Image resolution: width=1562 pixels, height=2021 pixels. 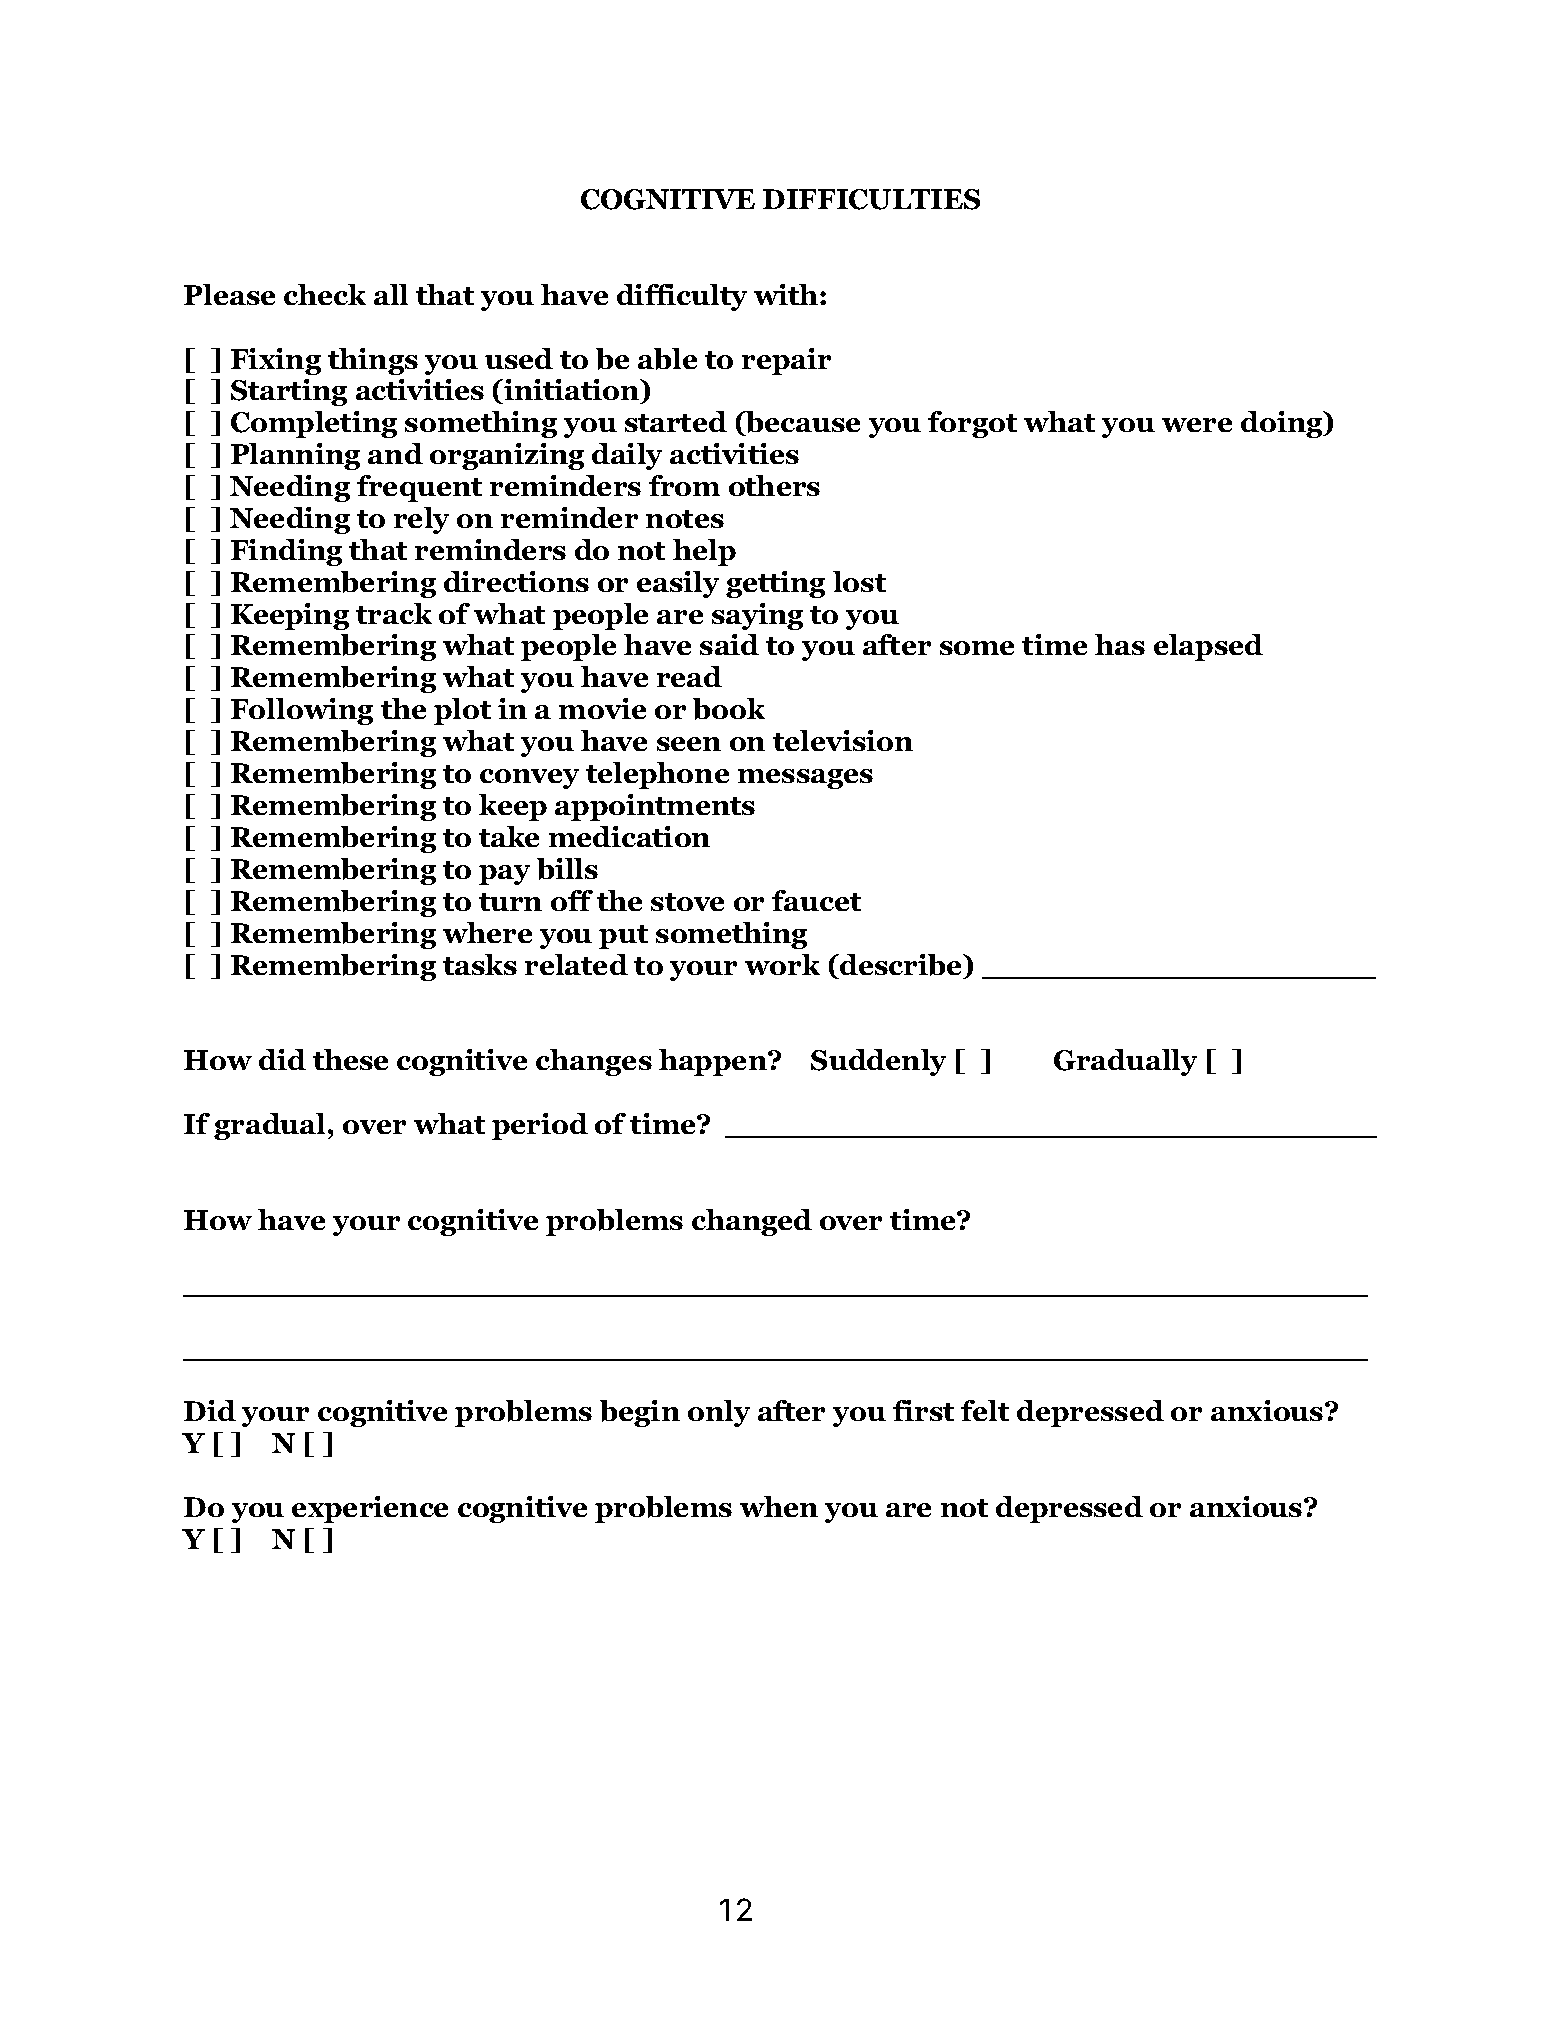 What do you see at coordinates (901, 965) in the document?
I see `describe` at bounding box center [901, 965].
